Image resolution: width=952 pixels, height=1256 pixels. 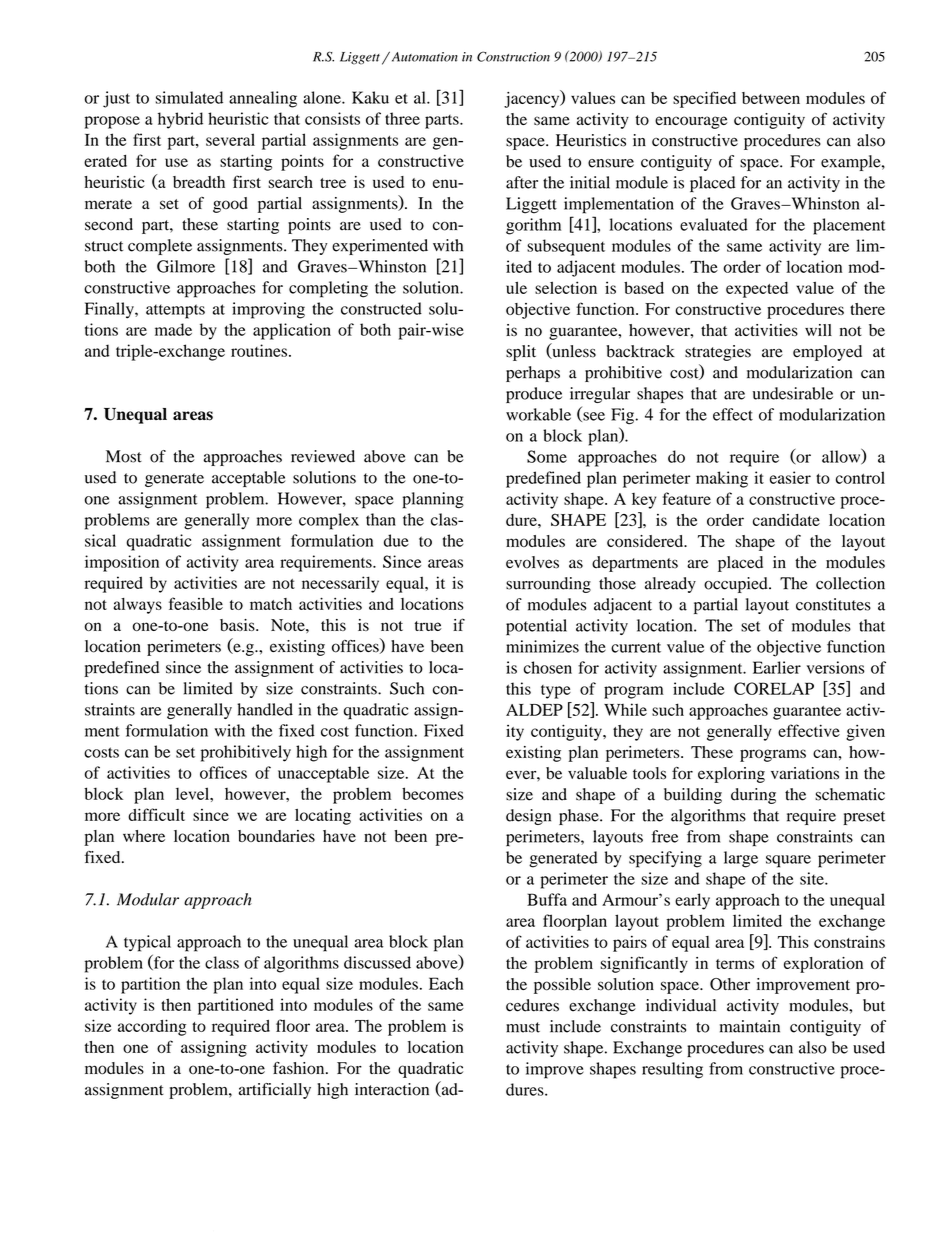 I want to click on square, so click(x=788, y=861).
